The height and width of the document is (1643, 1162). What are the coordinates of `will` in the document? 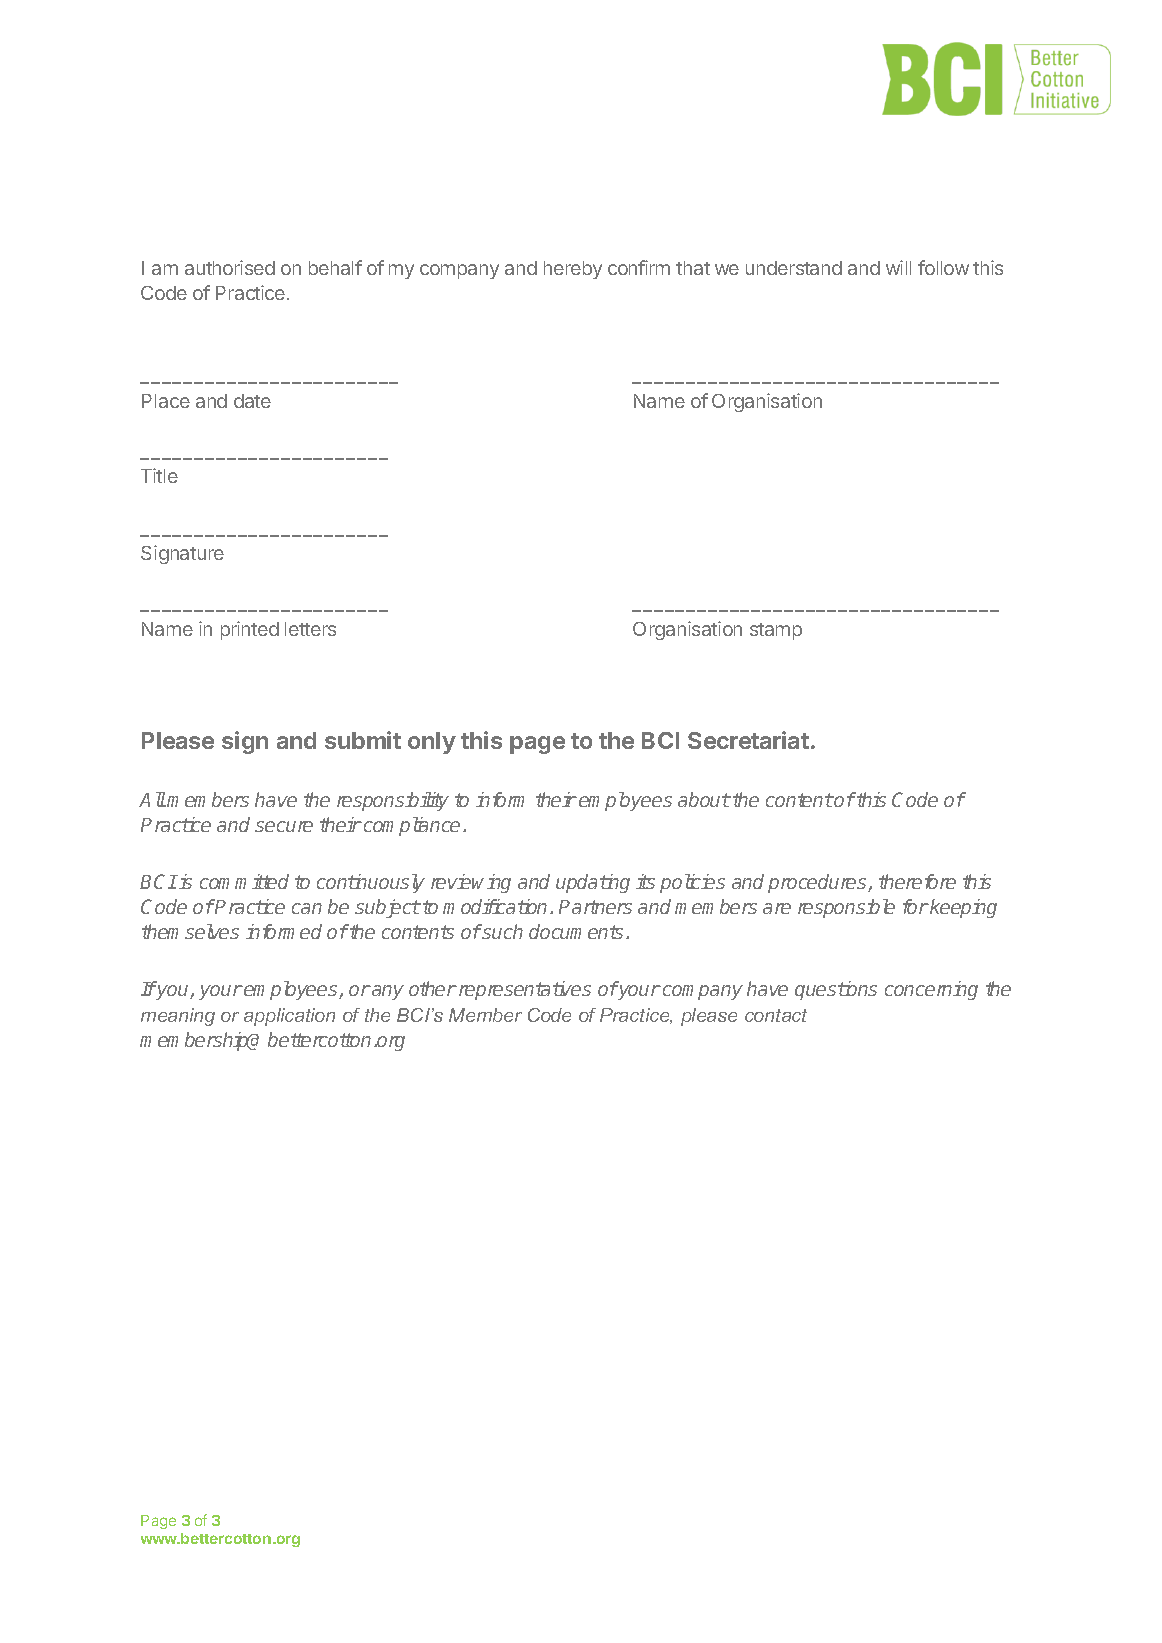 It's located at (898, 267).
